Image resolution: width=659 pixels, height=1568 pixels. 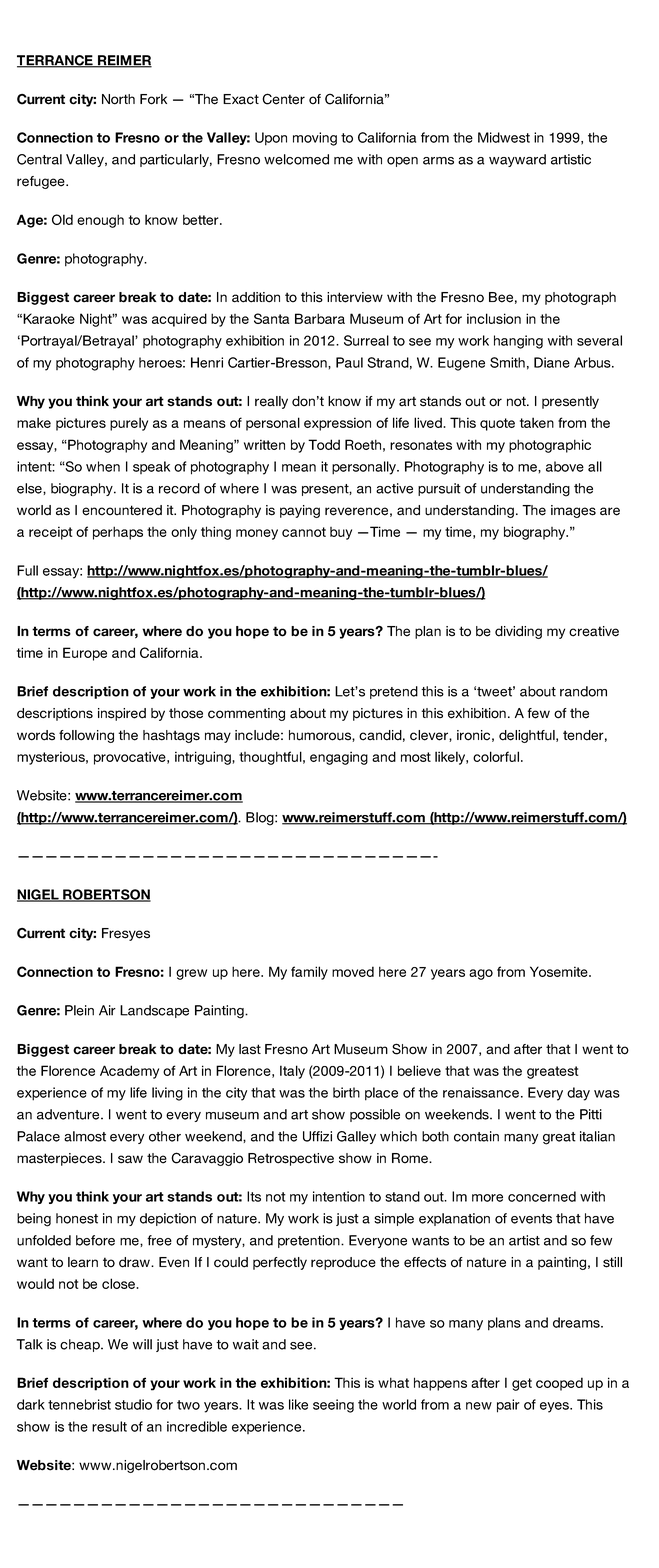 I want to click on engaging, so click(x=339, y=758).
